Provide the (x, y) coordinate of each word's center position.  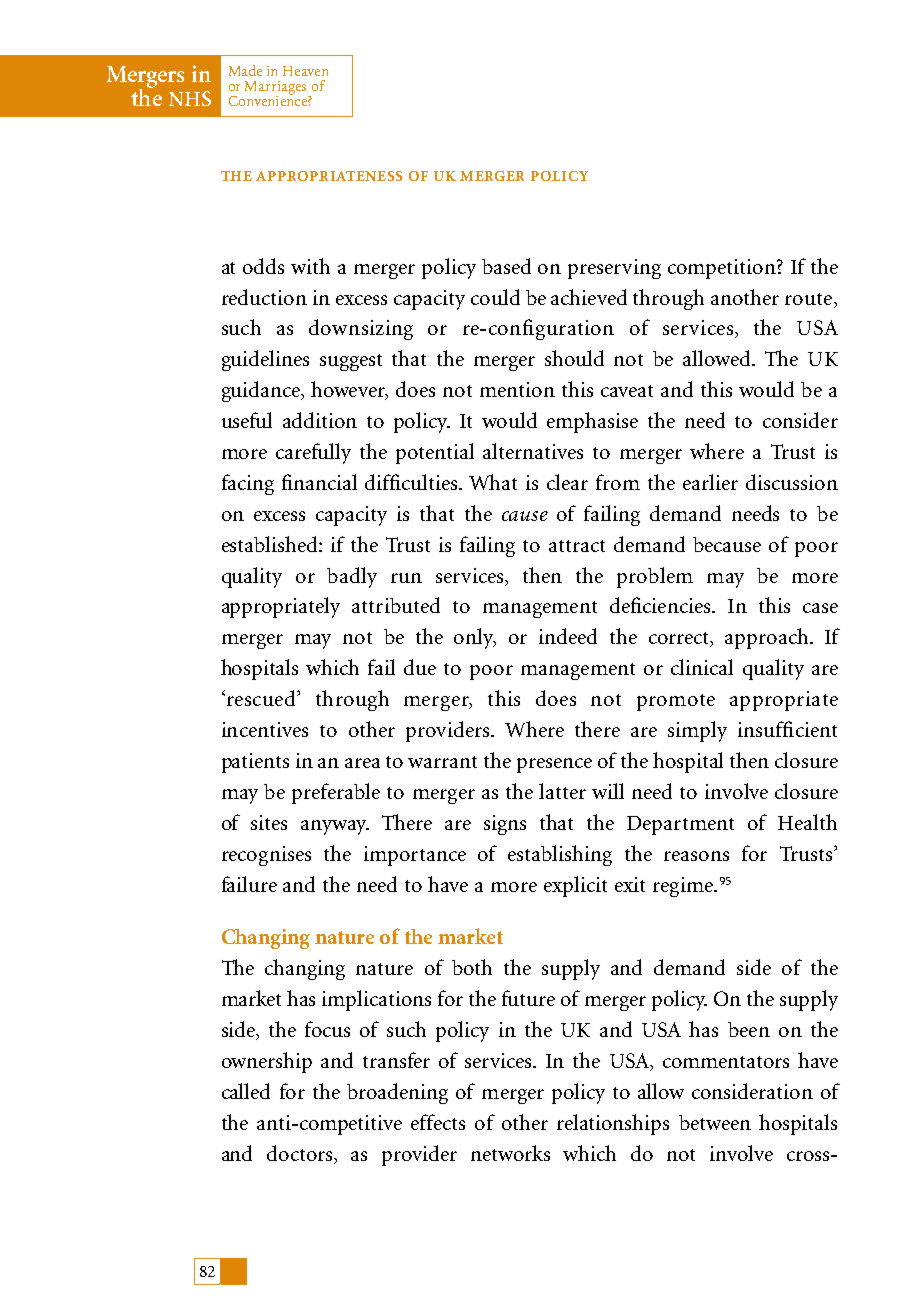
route (808, 299)
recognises (266, 856)
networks (510, 1153)
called (246, 1091)
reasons (696, 856)
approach (768, 638)
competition (723, 269)
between (715, 1122)
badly (352, 577)
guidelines (265, 360)
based (506, 266)
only (475, 638)
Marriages (277, 89)
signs (505, 825)
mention (517, 389)
